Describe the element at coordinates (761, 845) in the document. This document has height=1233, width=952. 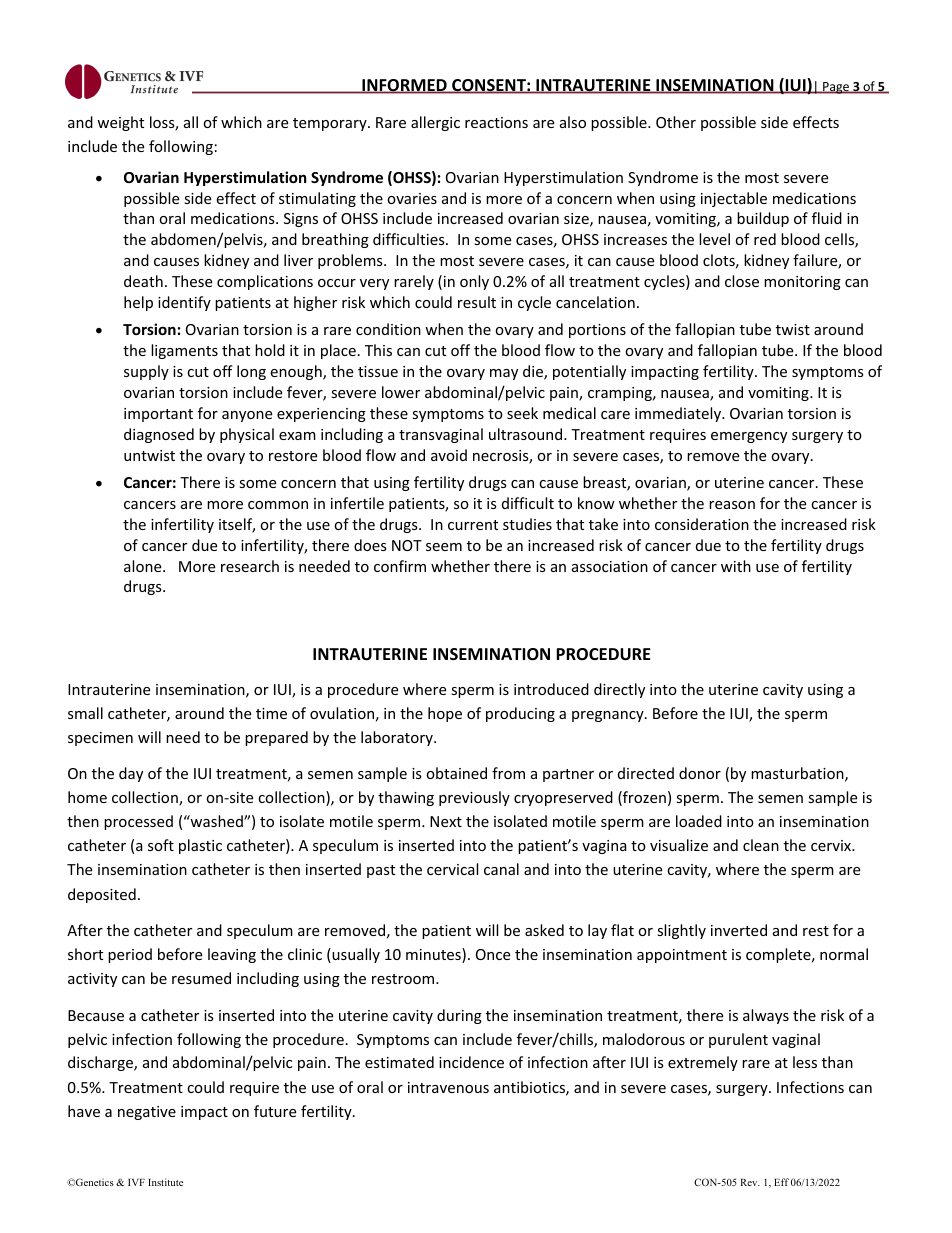
I see `clean` at that location.
